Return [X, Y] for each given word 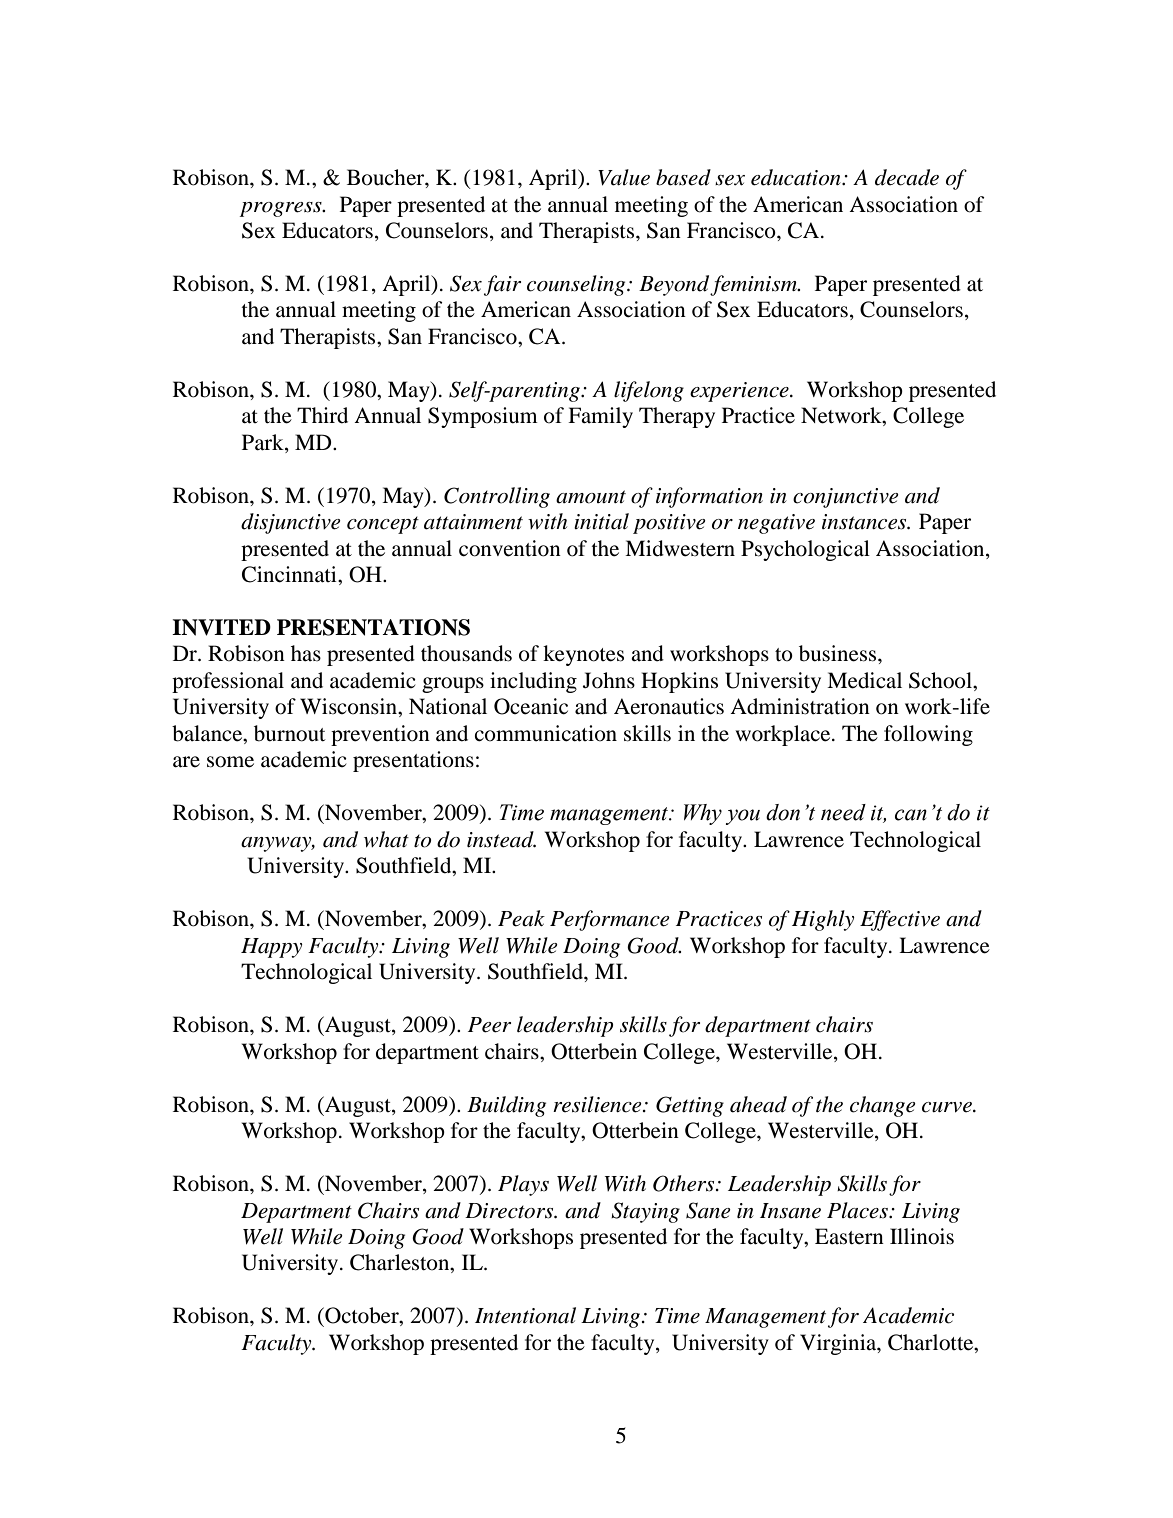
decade [907, 177]
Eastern [849, 1236]
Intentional [525, 1315]
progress [282, 209]
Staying [645, 1212]
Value [624, 177]
